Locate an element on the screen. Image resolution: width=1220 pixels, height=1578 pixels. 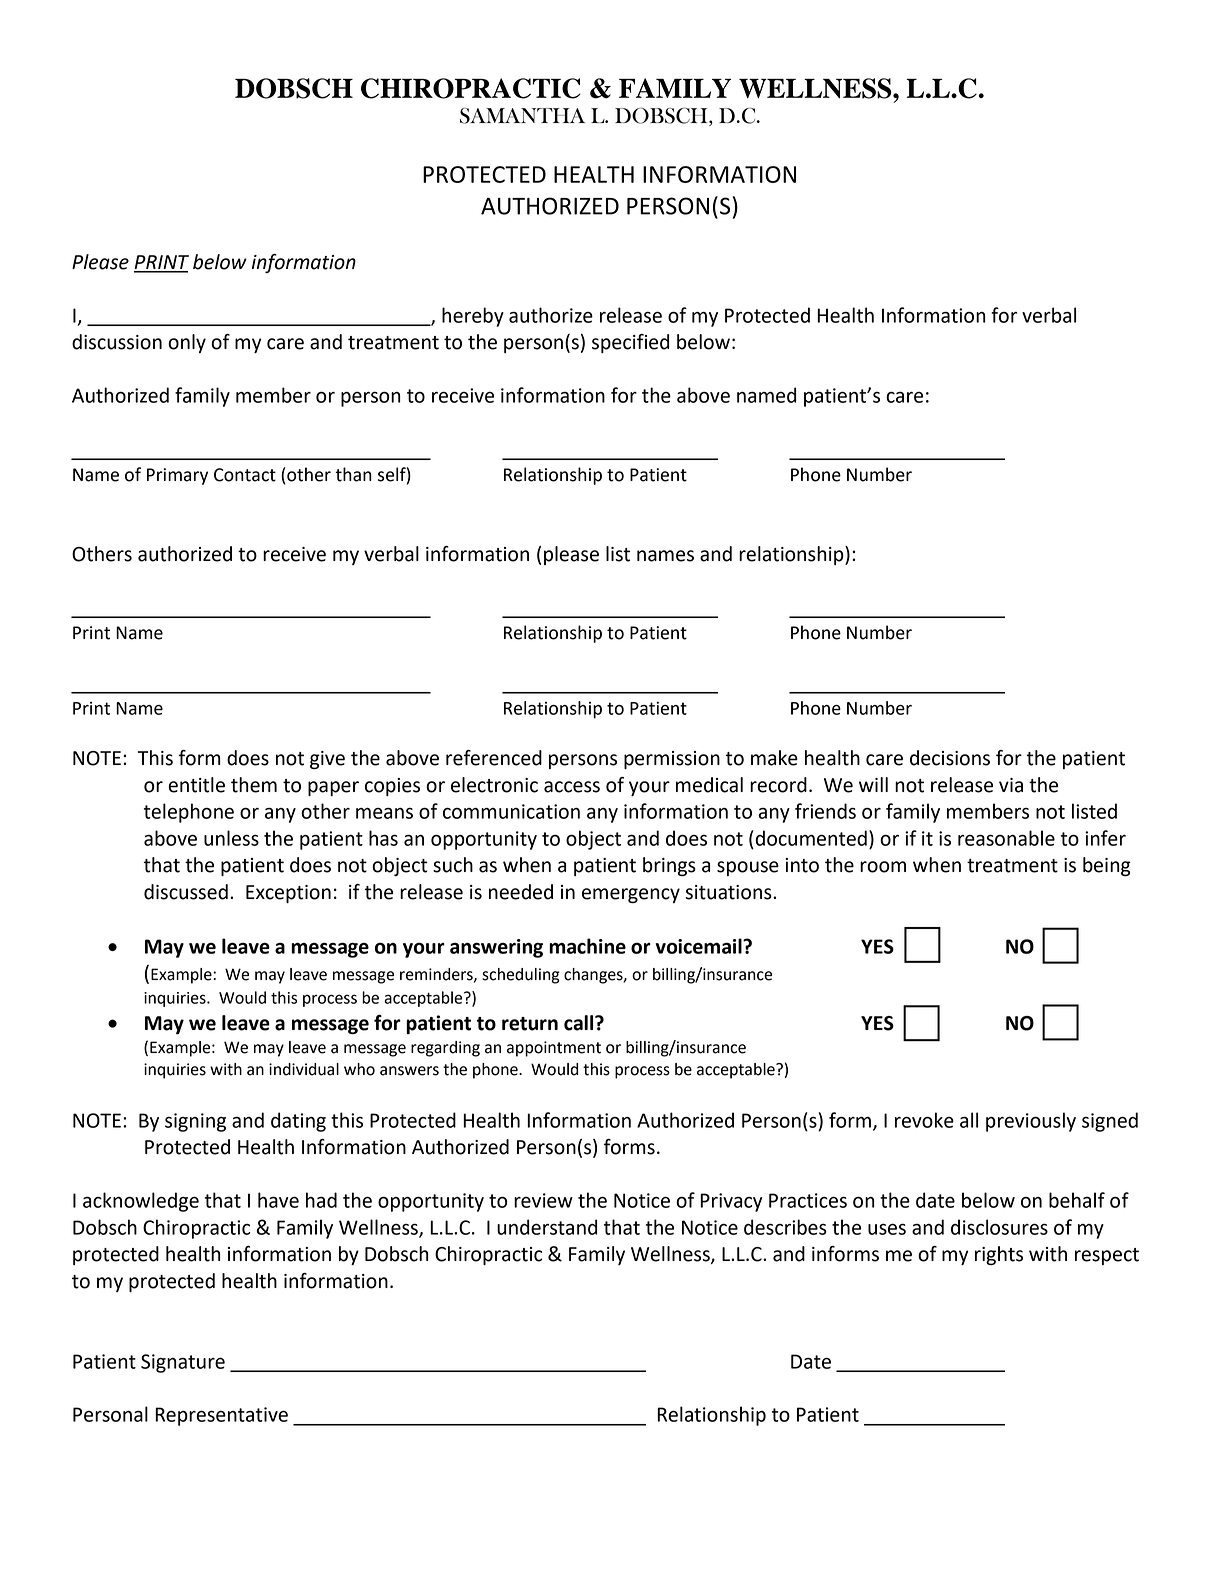
understand is located at coordinates (547, 1227).
